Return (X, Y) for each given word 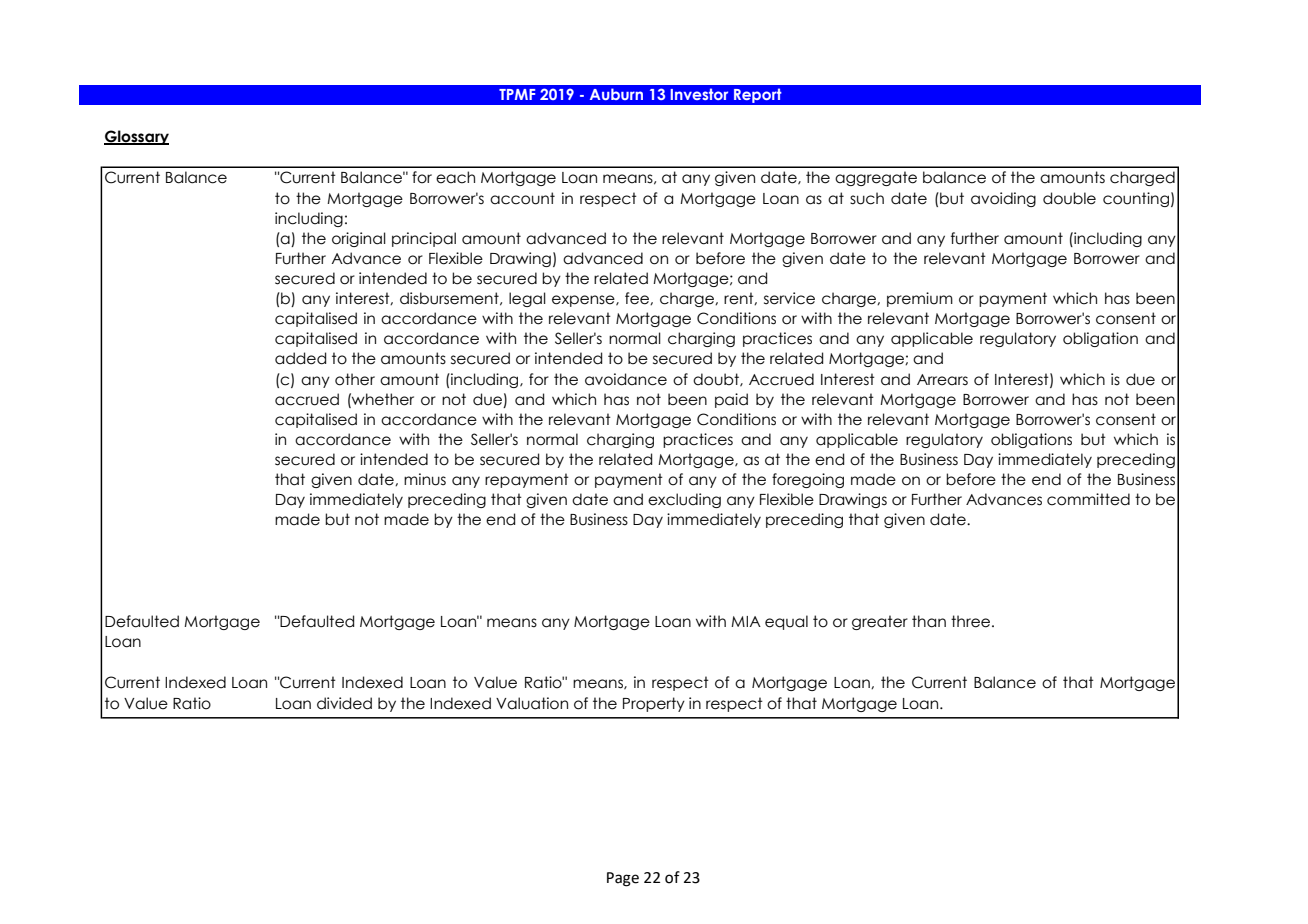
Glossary (136, 137)
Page (623, 879)
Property (654, 704)
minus (425, 479)
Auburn (616, 94)
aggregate (876, 178)
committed (1088, 499)
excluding (684, 500)
